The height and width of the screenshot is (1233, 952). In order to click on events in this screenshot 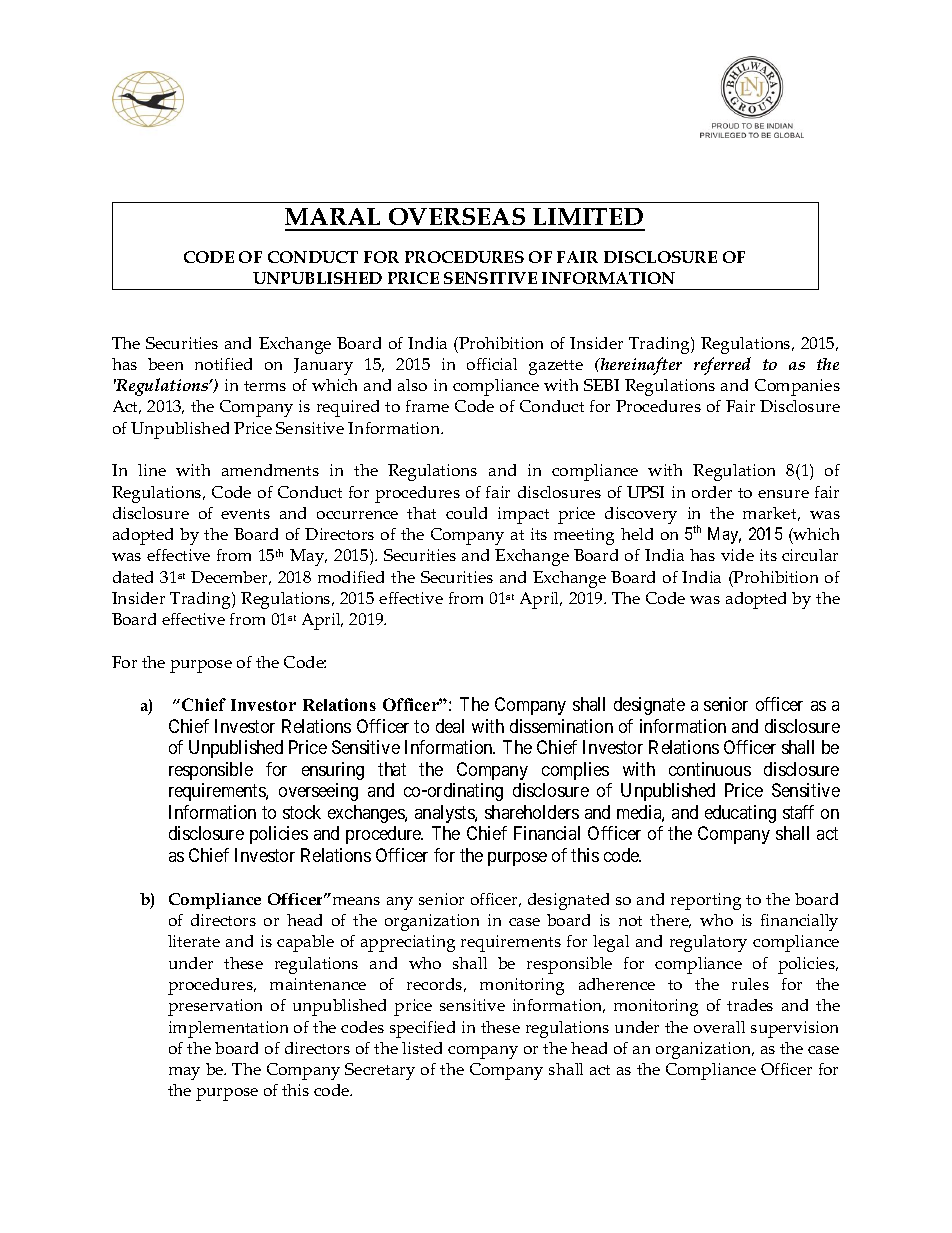, I will do `click(245, 514)`.
